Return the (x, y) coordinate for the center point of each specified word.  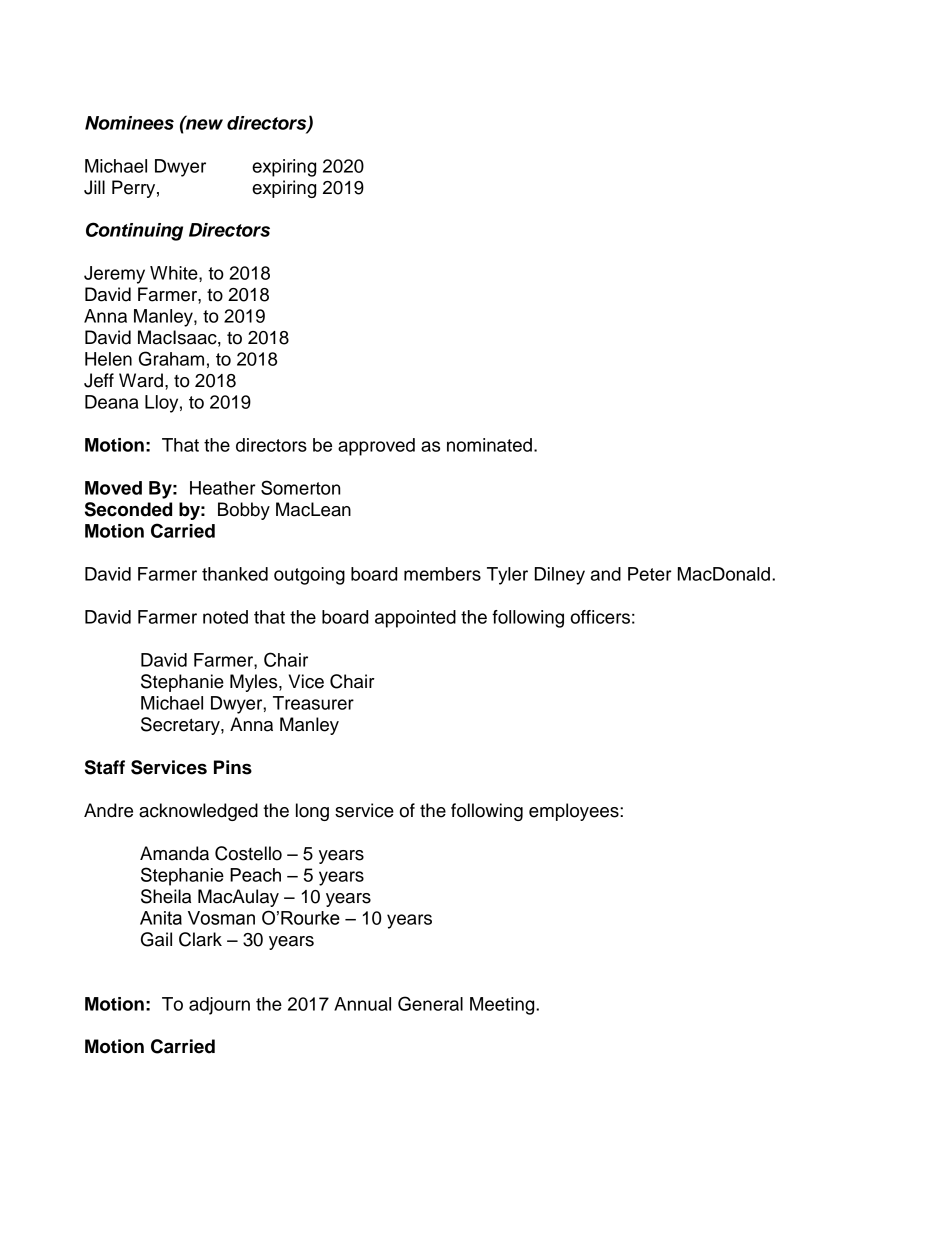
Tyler (507, 576)
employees (575, 812)
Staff (105, 767)
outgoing (309, 576)
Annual (362, 1004)
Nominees (129, 123)
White (175, 273)
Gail (156, 939)
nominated (489, 445)
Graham (171, 358)
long (312, 812)
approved (376, 447)
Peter (650, 574)
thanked (235, 574)
